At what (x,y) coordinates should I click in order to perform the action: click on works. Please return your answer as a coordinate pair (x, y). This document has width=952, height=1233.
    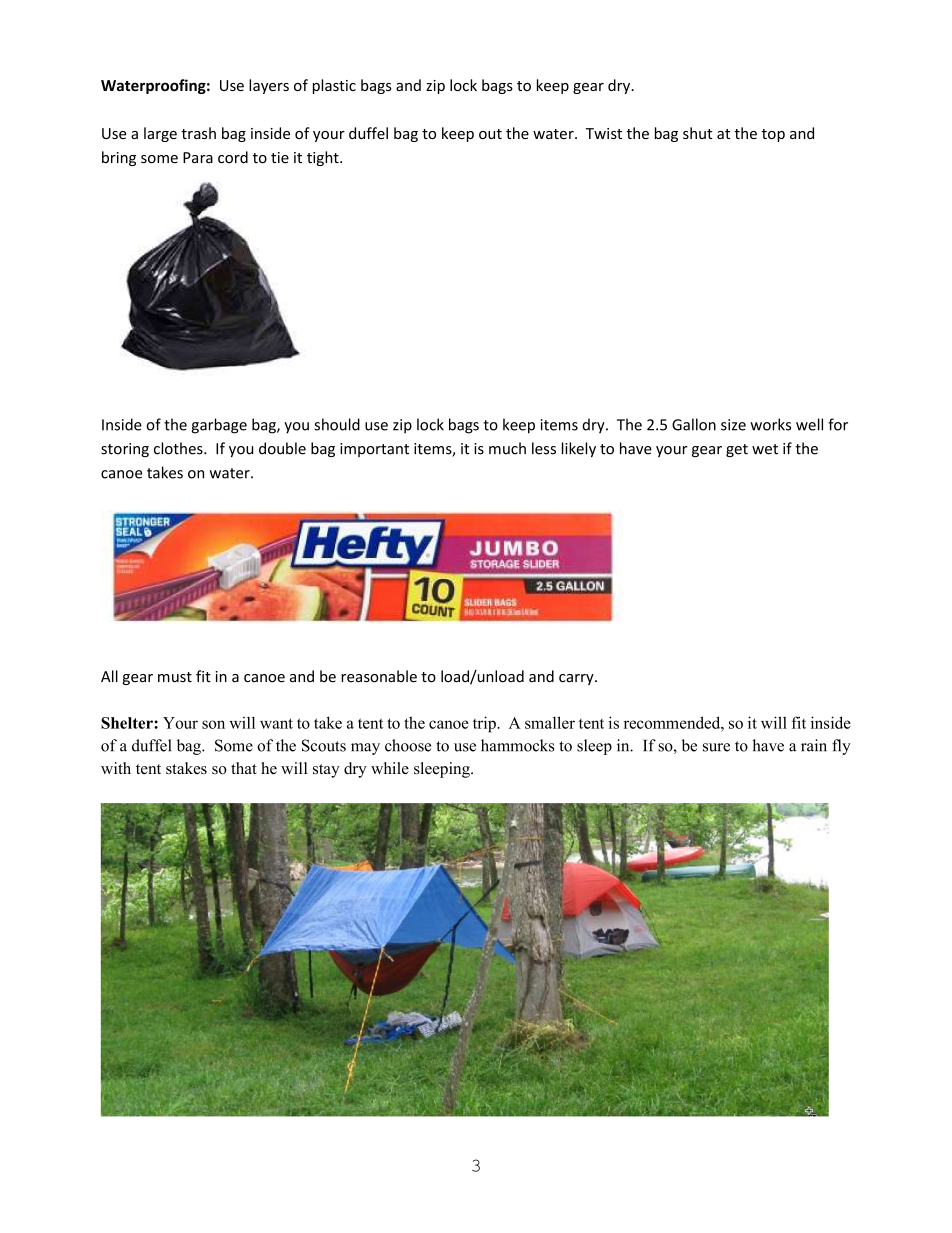
    Looking at the image, I should click on (770, 424).
